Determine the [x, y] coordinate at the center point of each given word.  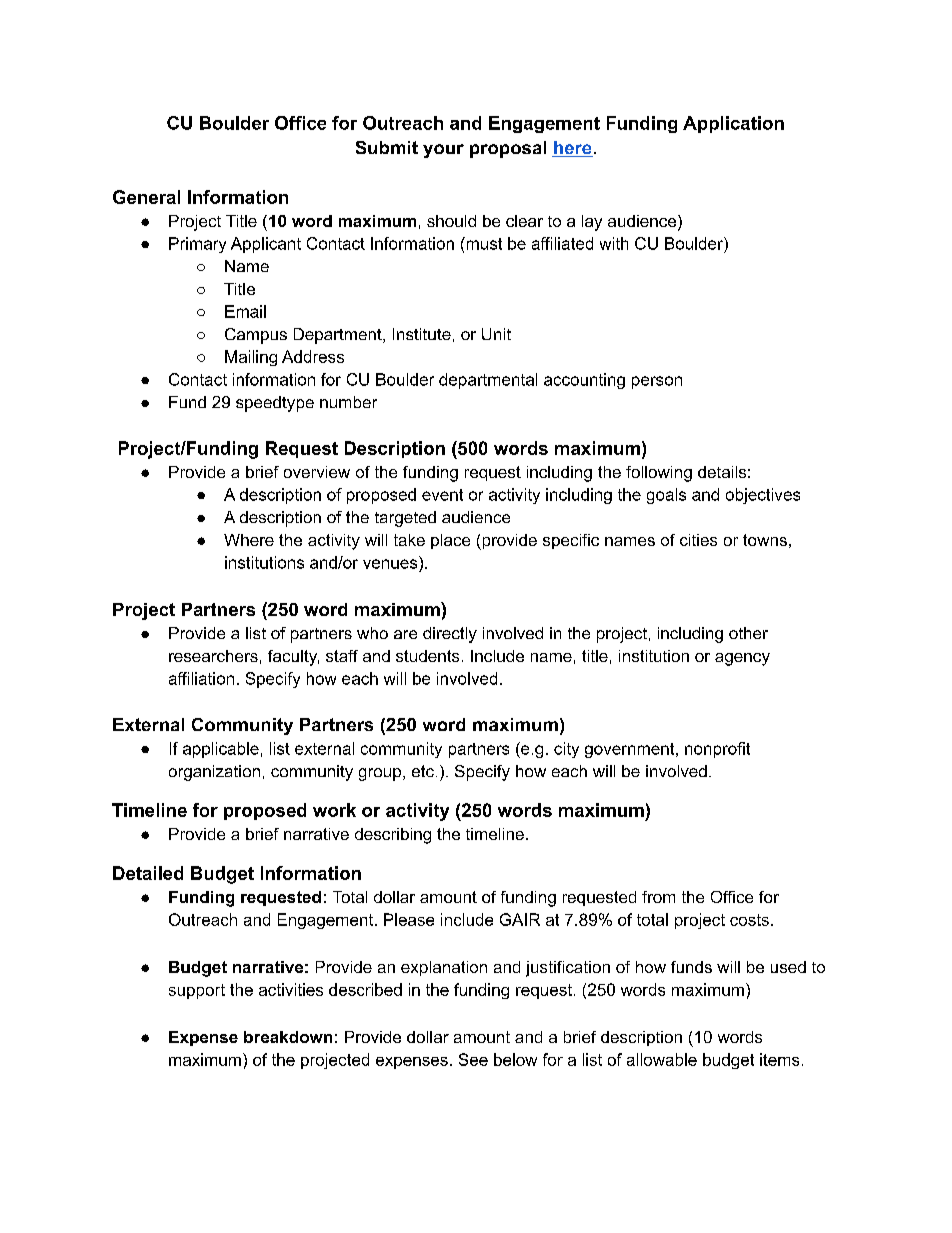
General [146, 197]
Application [733, 124]
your [443, 151]
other [748, 633]
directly [450, 635]
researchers [213, 656]
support [197, 991]
